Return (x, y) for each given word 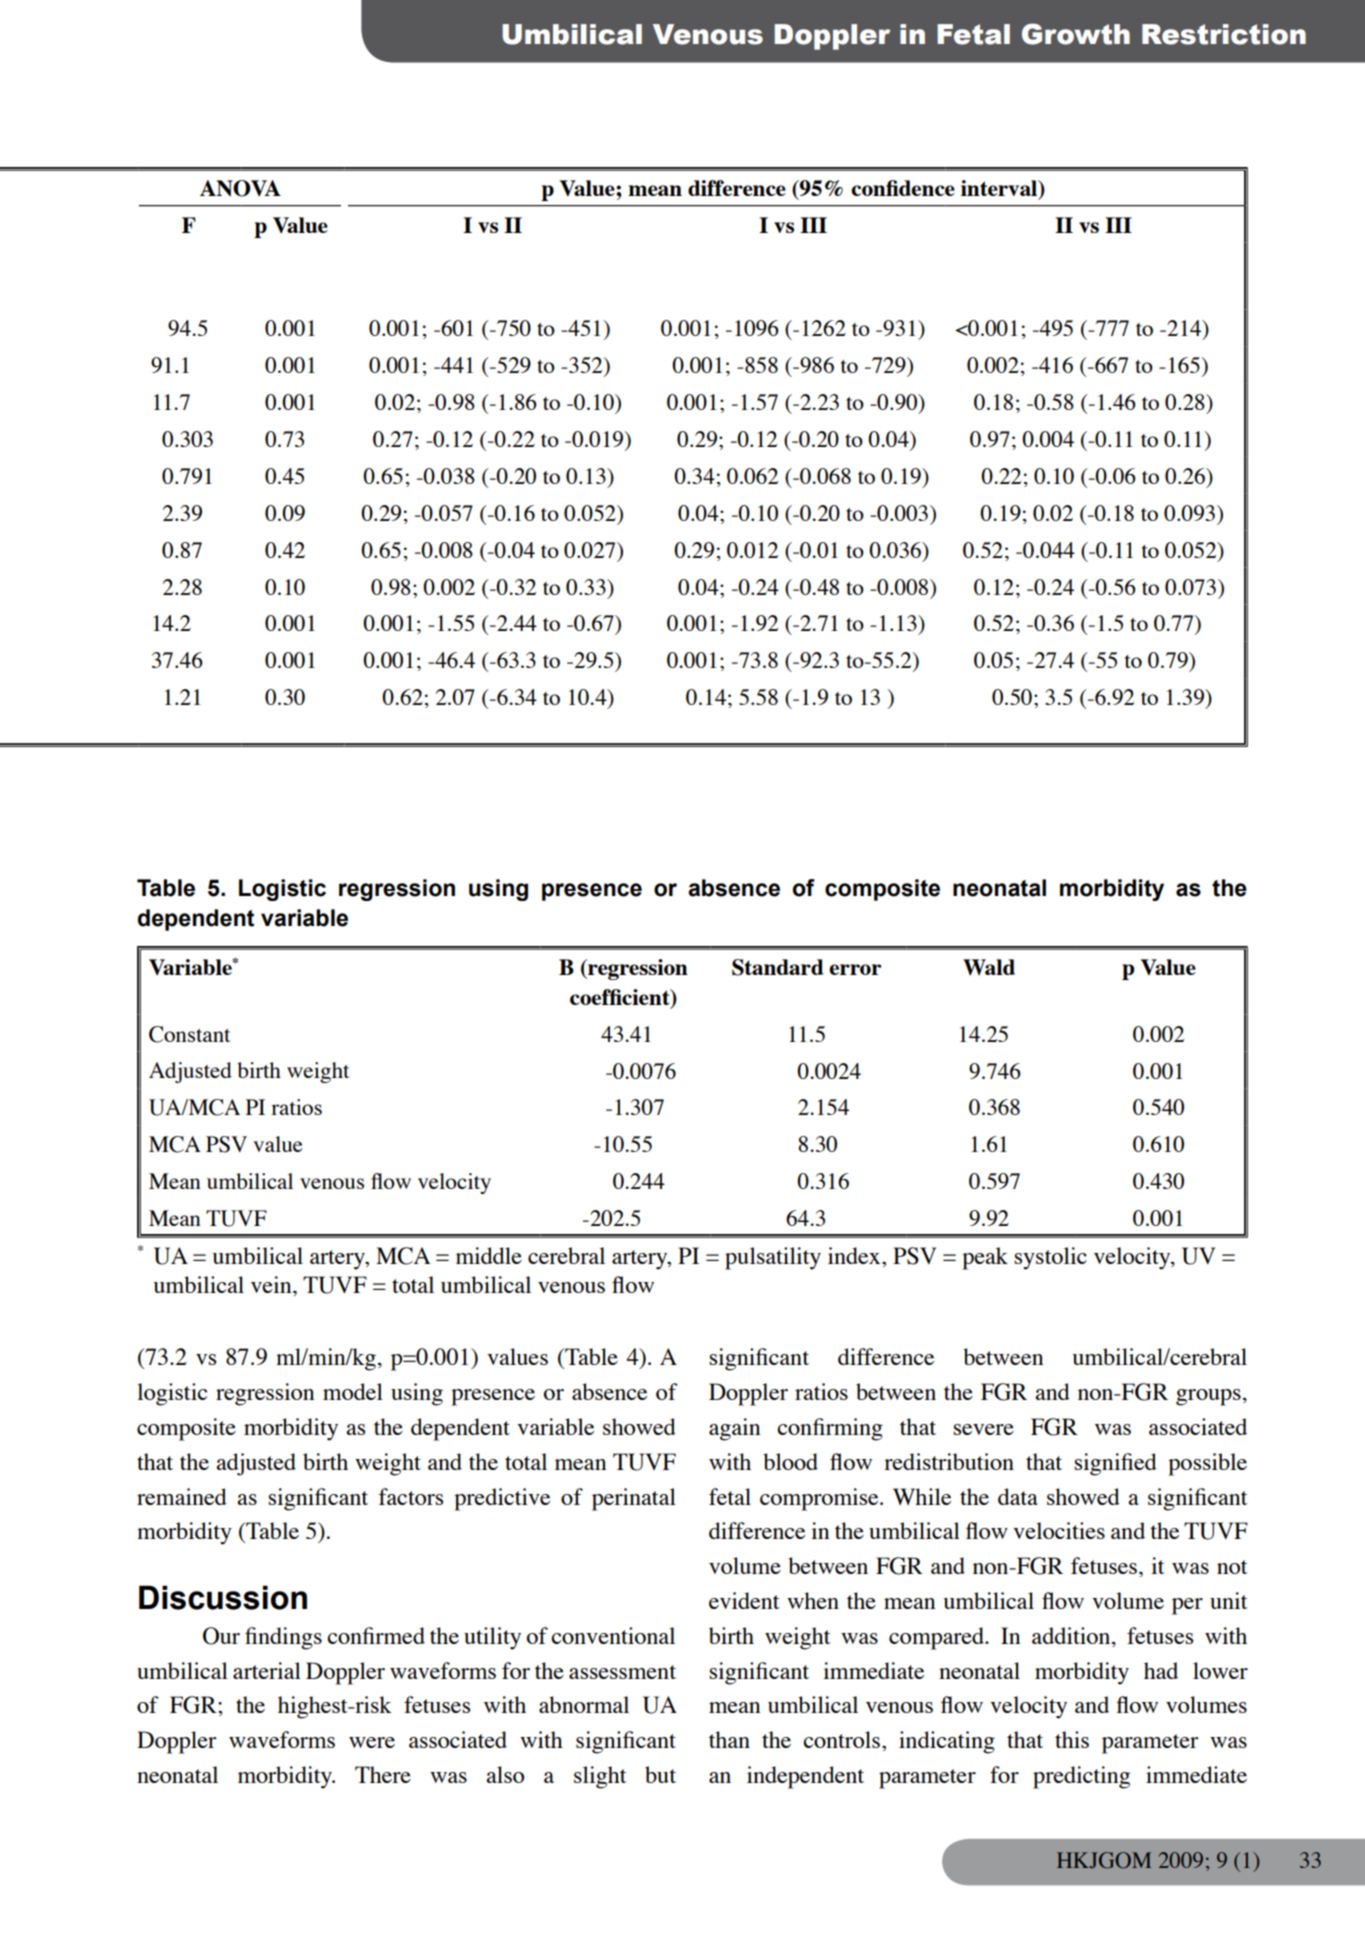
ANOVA (240, 188)
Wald (989, 967)
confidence (903, 188)
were (372, 1742)
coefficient (621, 998)
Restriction (1224, 34)
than (729, 1739)
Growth (1076, 34)
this (1072, 1739)
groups (1208, 1397)
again (735, 1429)
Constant (190, 1034)
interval (1000, 189)
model (353, 1391)
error (855, 969)
